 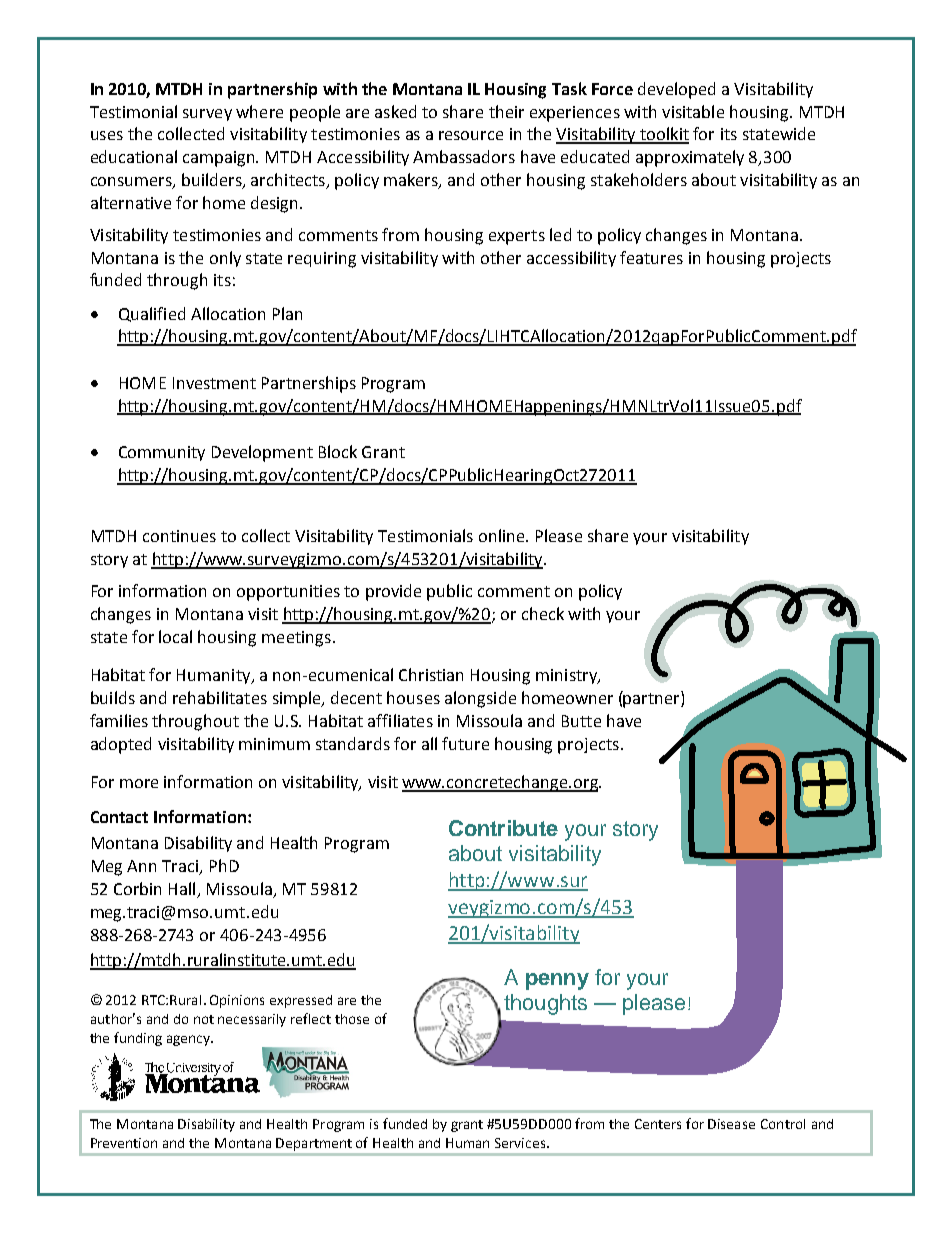 What do you see at coordinates (471, 135) in the document?
I see `resource` at bounding box center [471, 135].
